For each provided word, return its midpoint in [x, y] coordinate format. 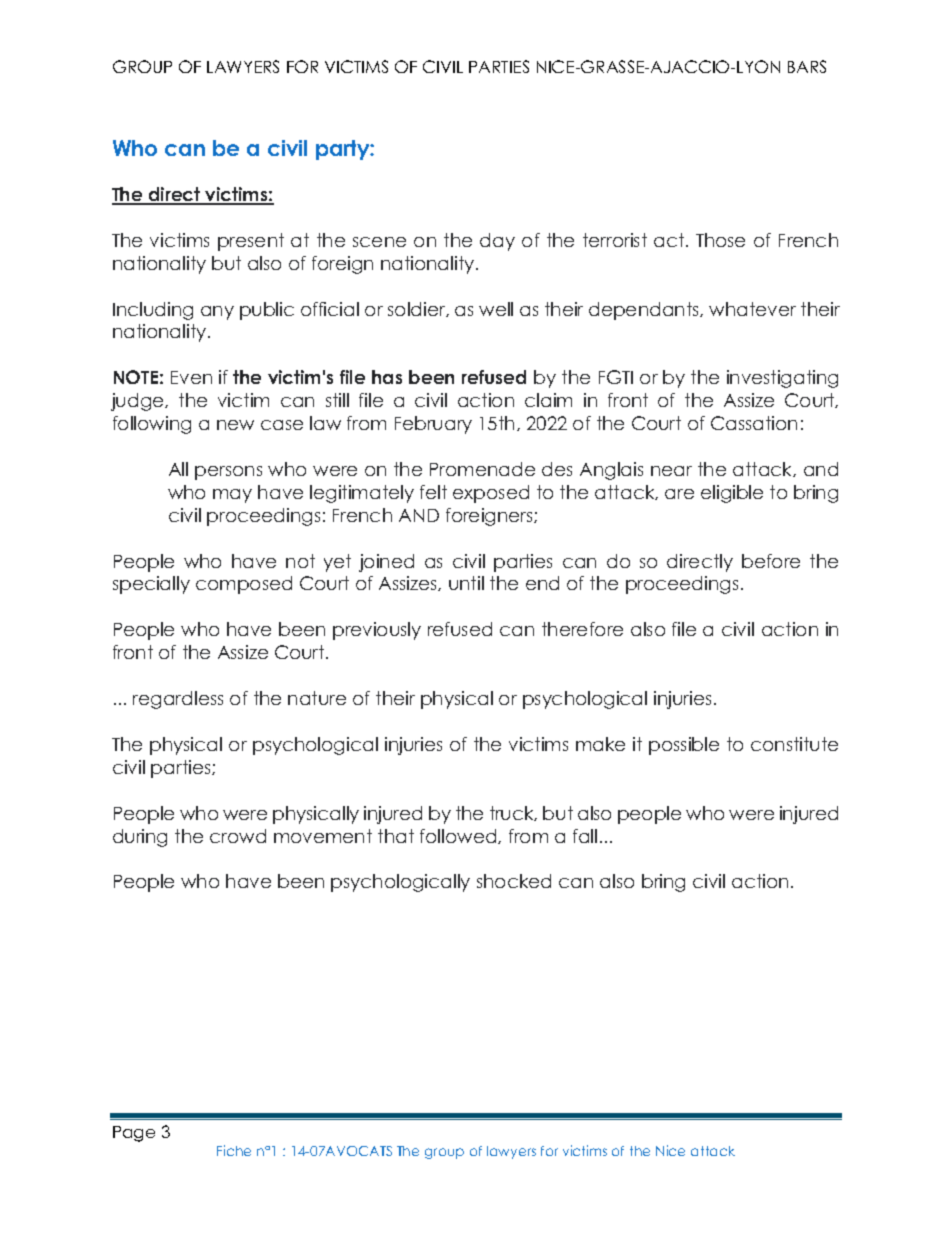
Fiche [234, 1150]
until [466, 583]
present [251, 242]
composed [244, 585]
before [771, 561]
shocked [514, 881]
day [497, 242]
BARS [807, 66]
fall [585, 836]
